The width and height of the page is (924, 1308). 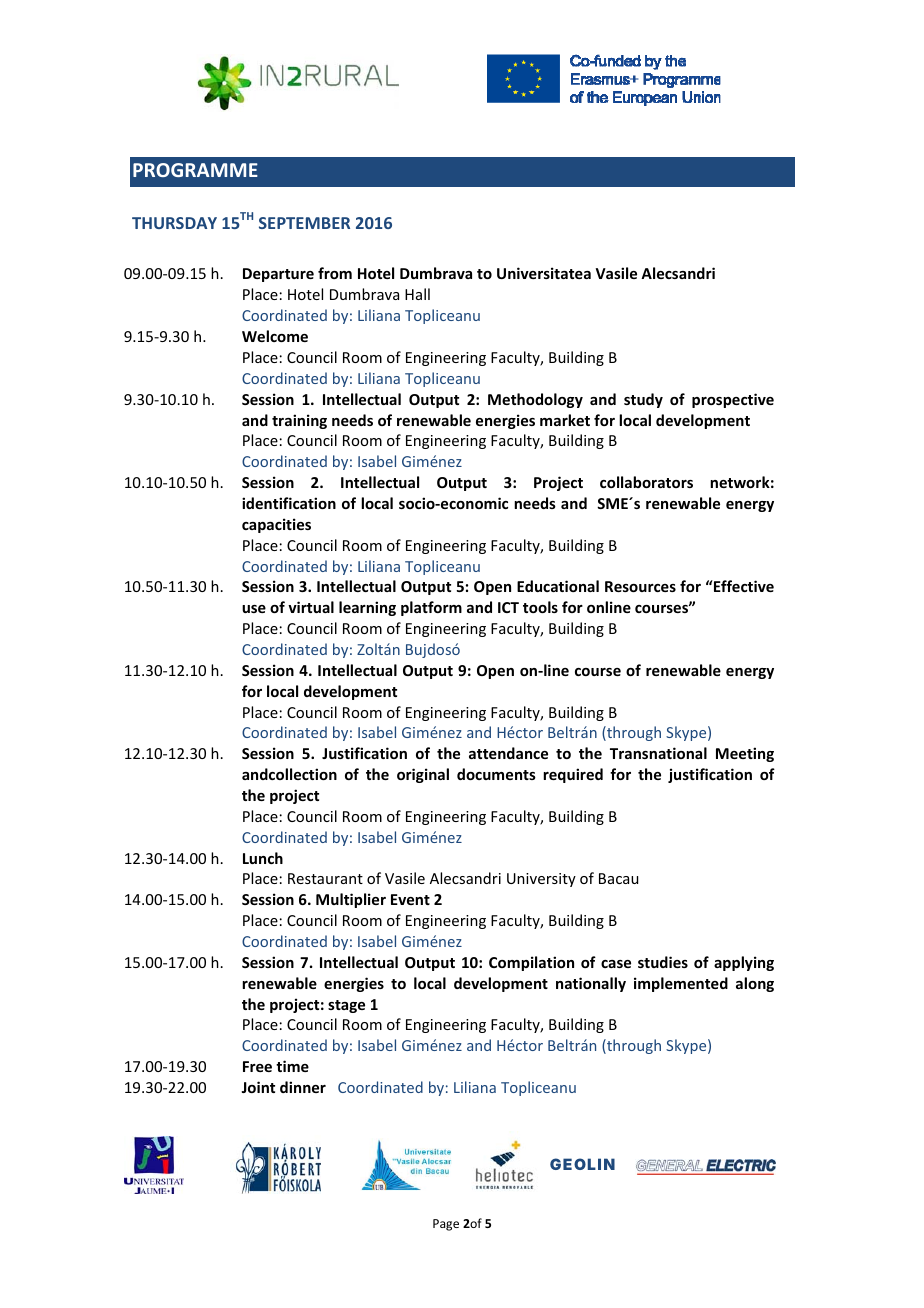 I want to click on Joint, so click(x=258, y=1087).
